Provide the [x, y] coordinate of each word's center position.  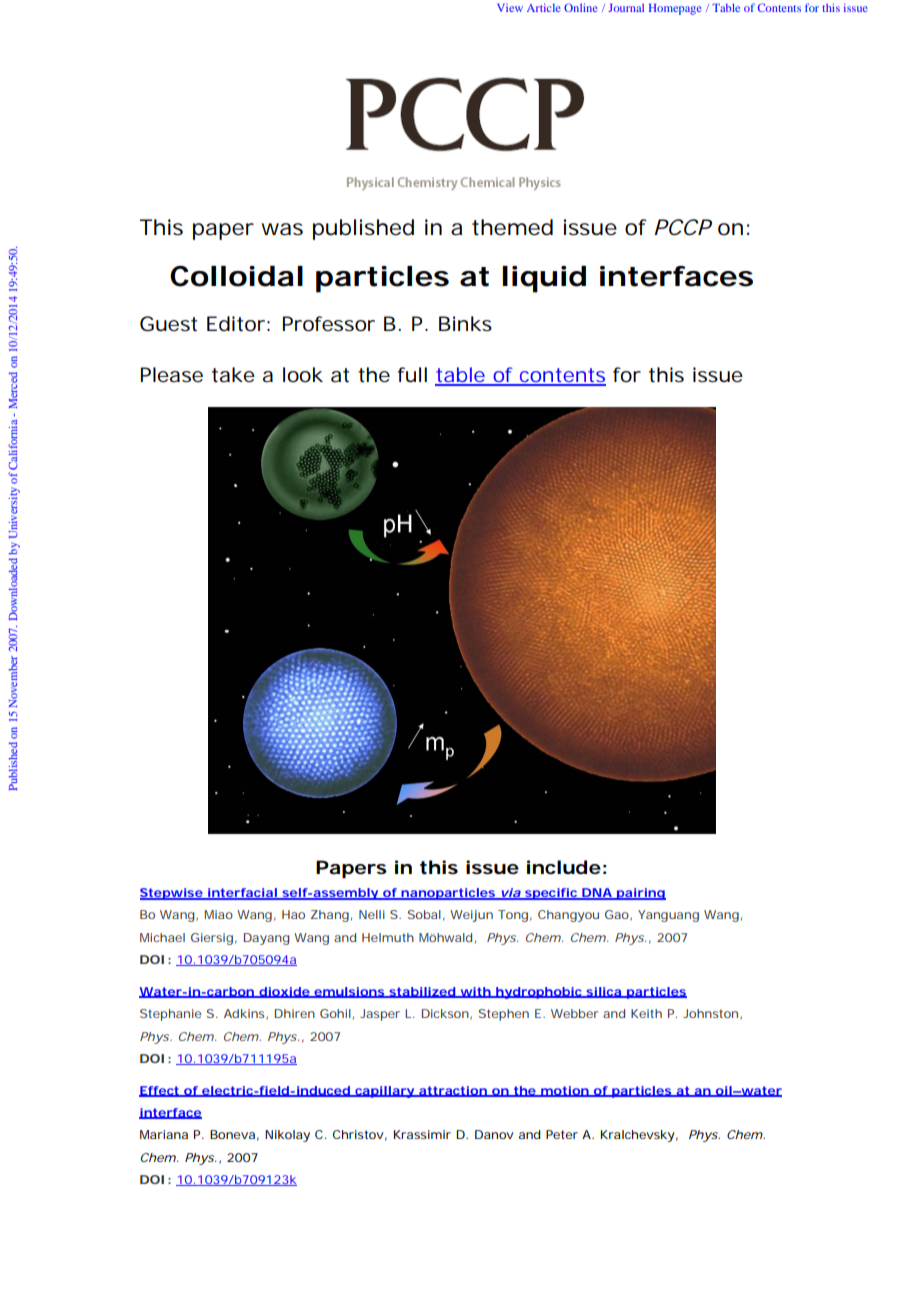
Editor [236, 324]
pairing [640, 894]
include [564, 867]
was [282, 229]
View [510, 8]
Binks [465, 324]
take [233, 375]
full [412, 374]
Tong [513, 916]
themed [512, 227]
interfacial [242, 894]
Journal [626, 7]
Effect [160, 1091]
